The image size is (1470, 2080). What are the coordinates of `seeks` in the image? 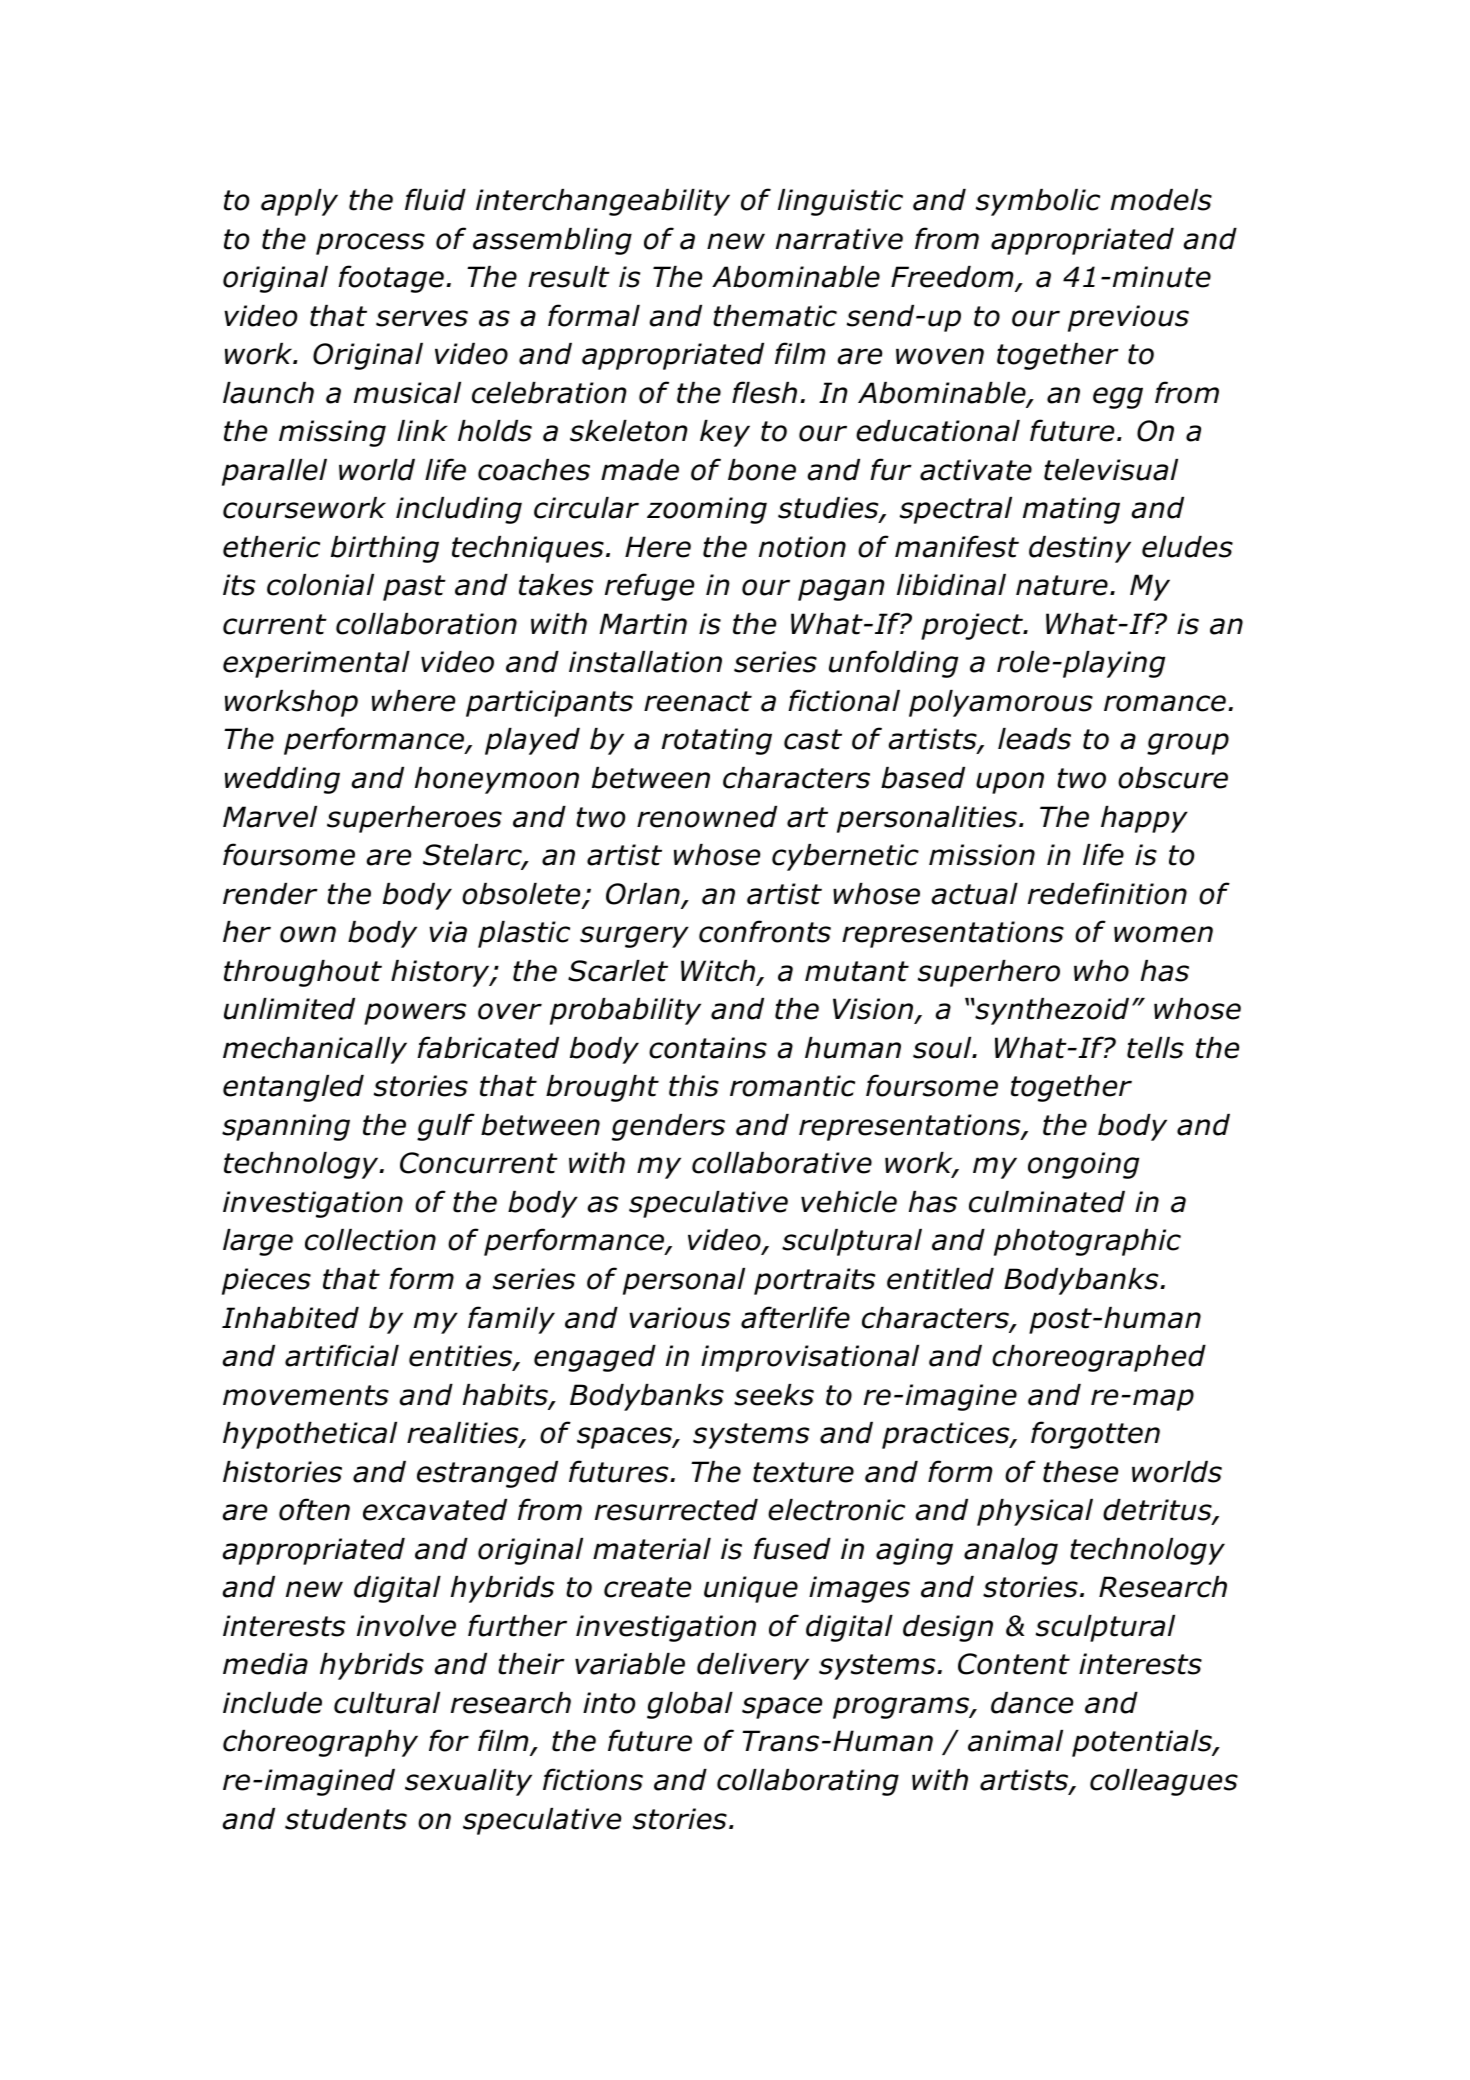 It's located at (774, 1395).
